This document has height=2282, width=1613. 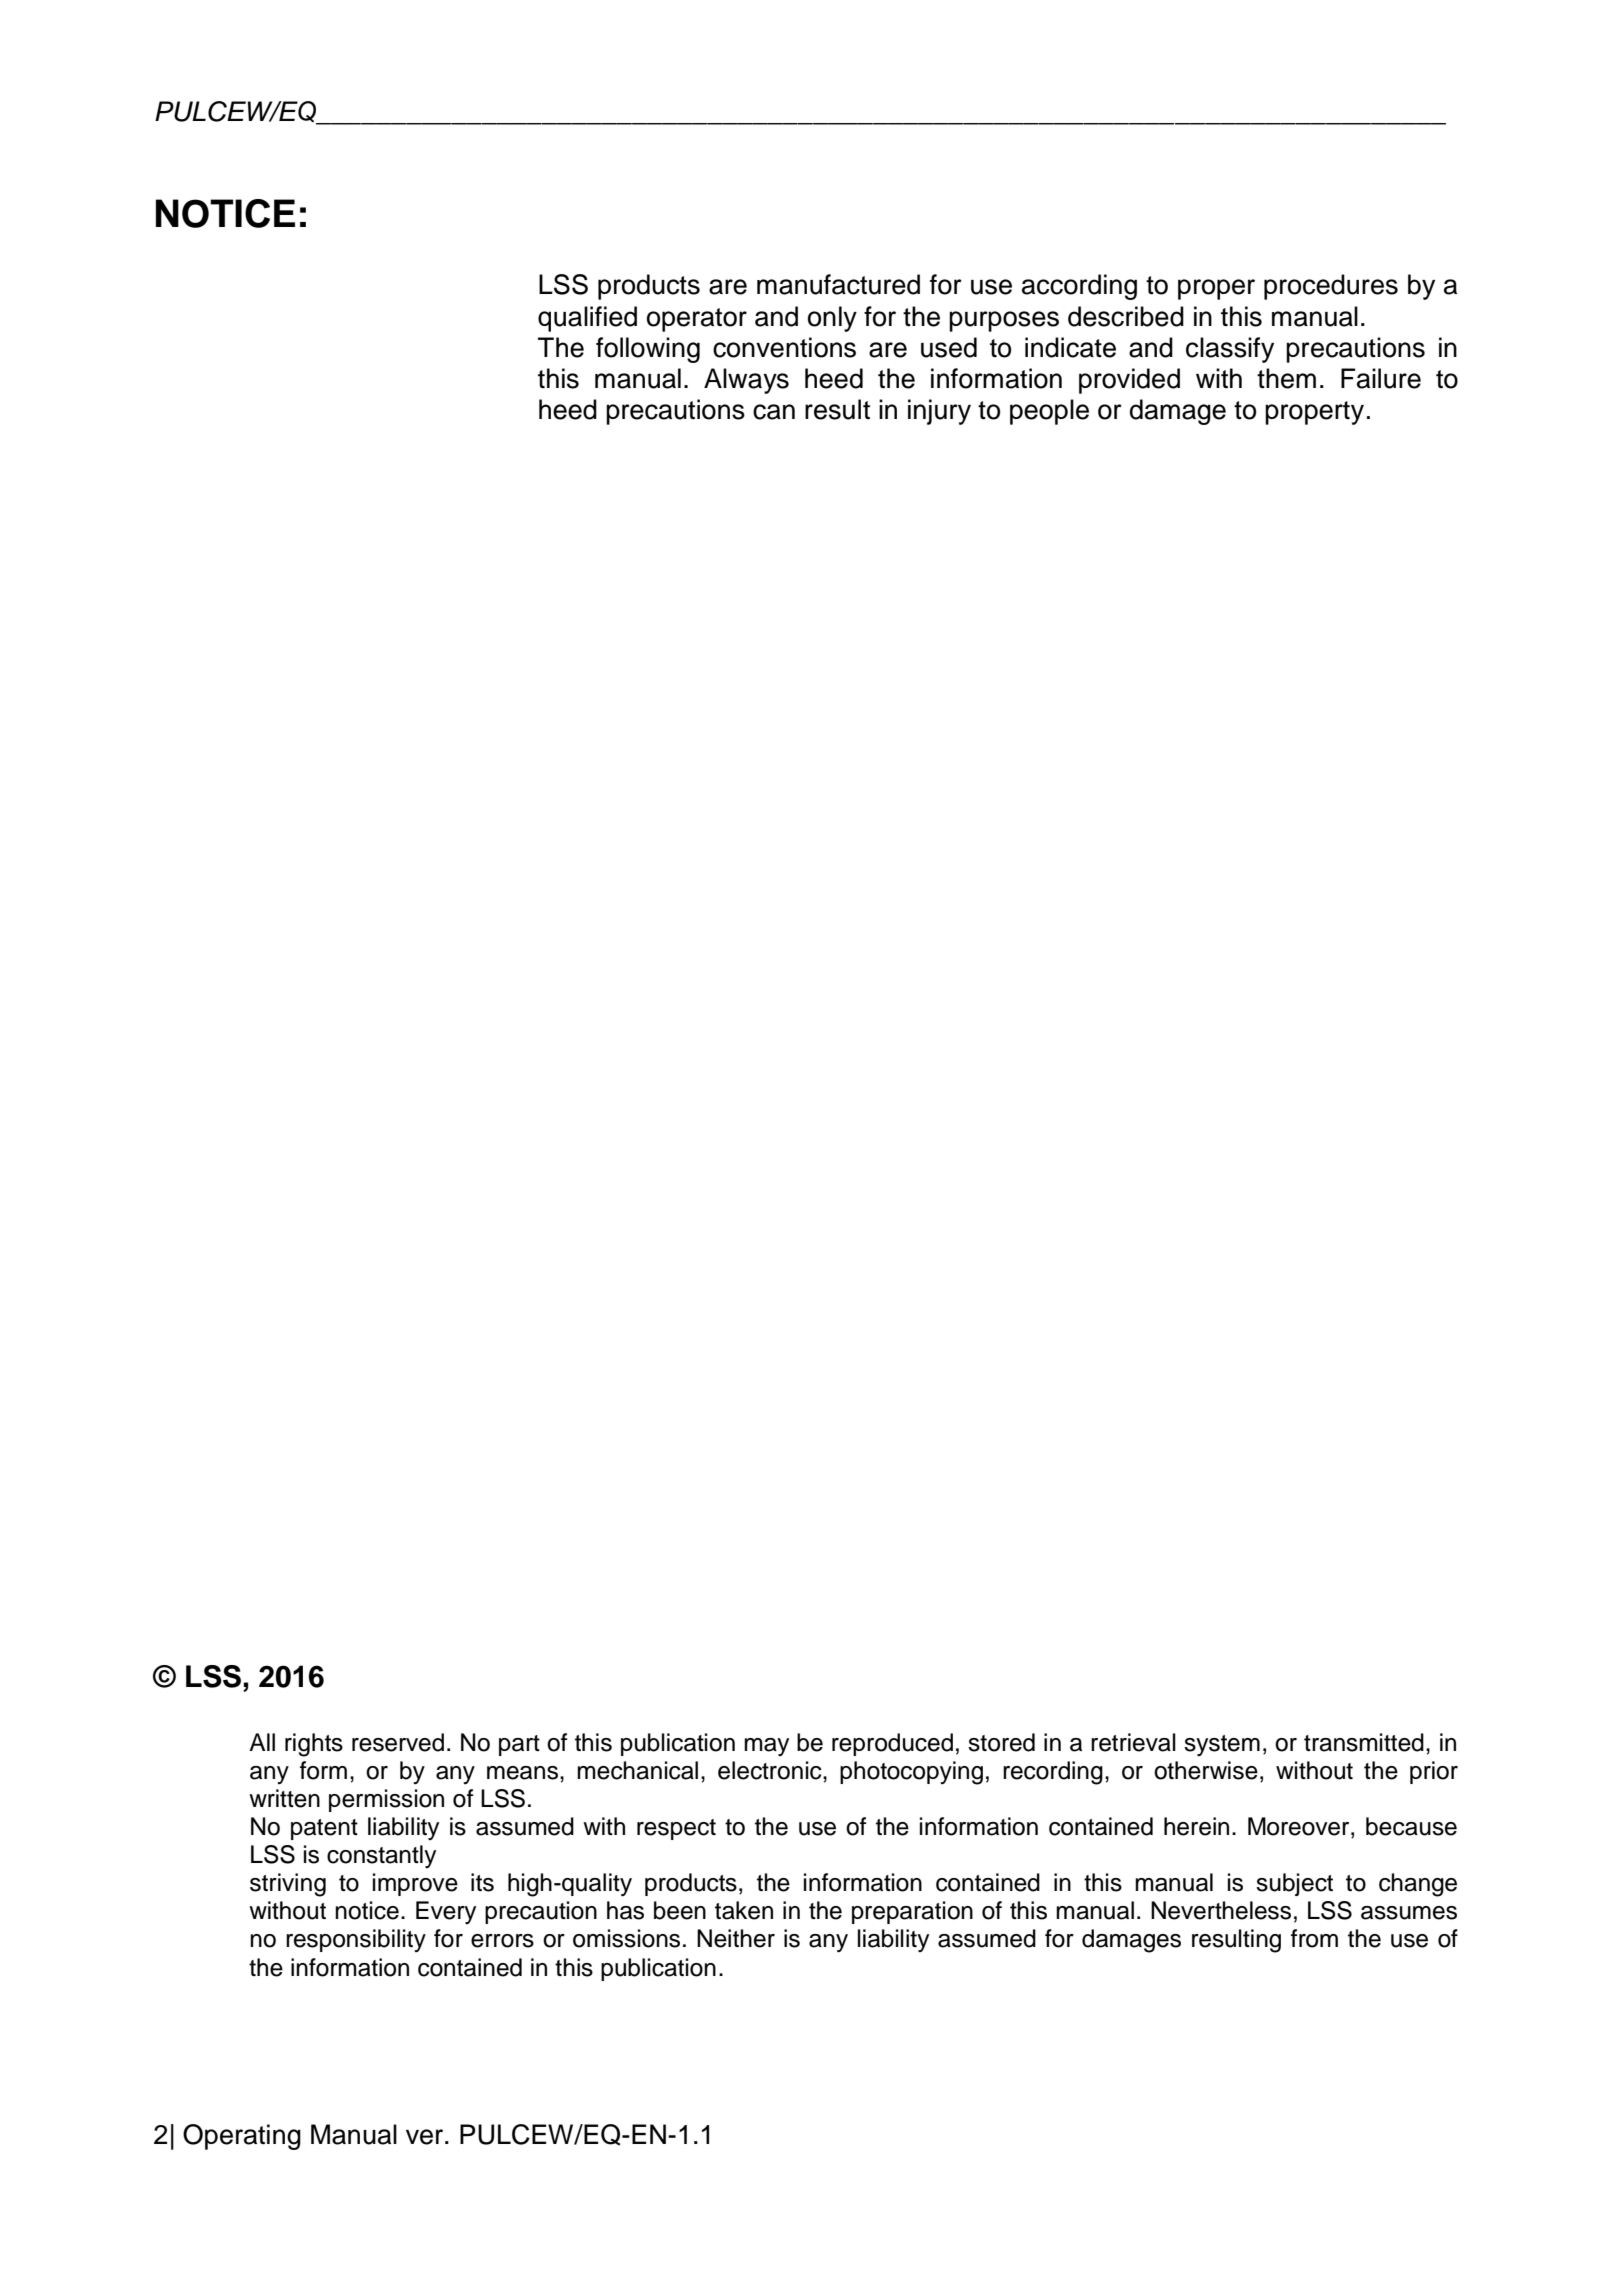 What do you see at coordinates (1314, 1938) in the document?
I see `from` at bounding box center [1314, 1938].
